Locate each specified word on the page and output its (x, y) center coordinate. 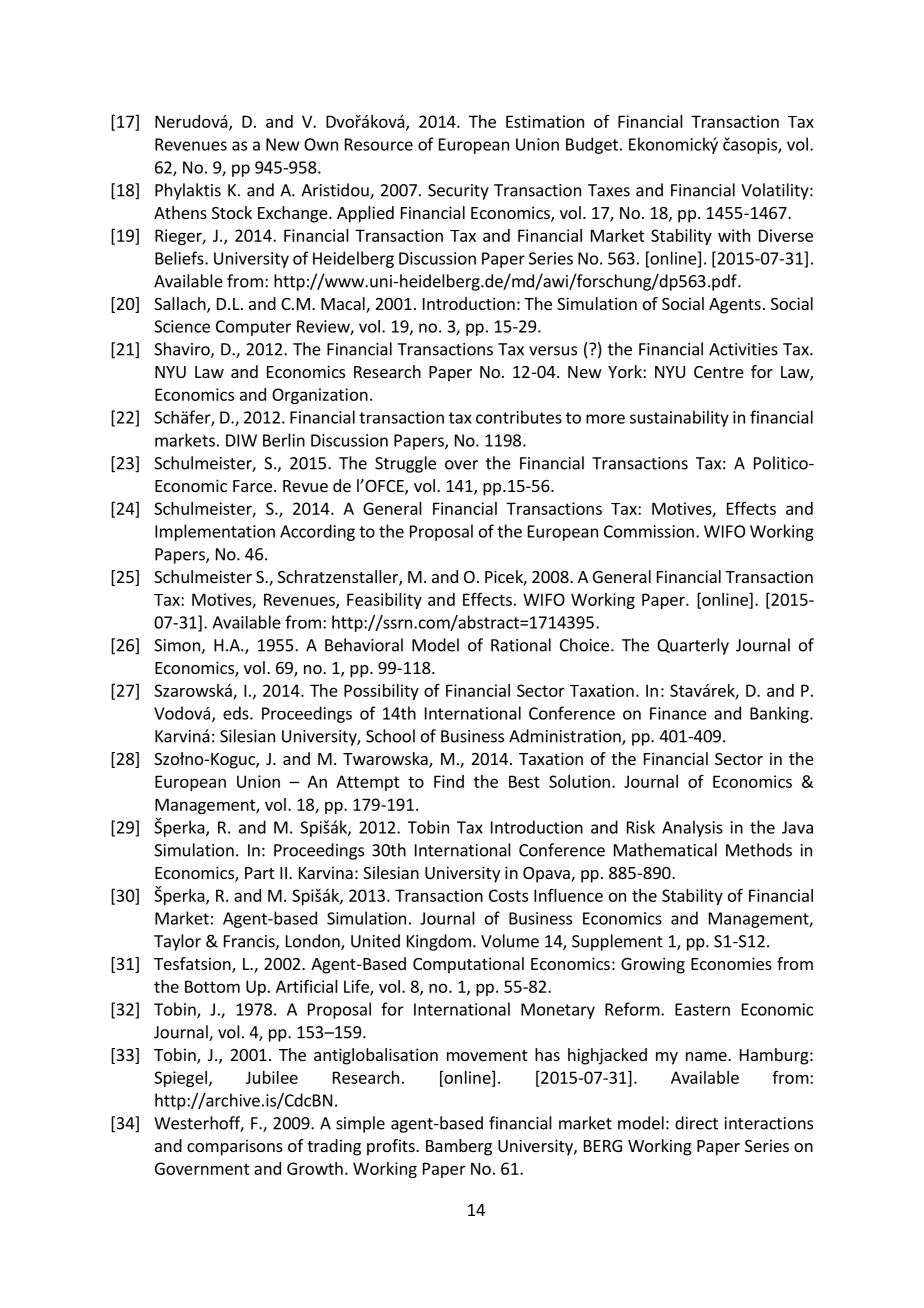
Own (321, 144)
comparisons (235, 1147)
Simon (178, 646)
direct (696, 1123)
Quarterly (693, 646)
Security (458, 192)
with (734, 235)
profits (392, 1147)
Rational (521, 645)
